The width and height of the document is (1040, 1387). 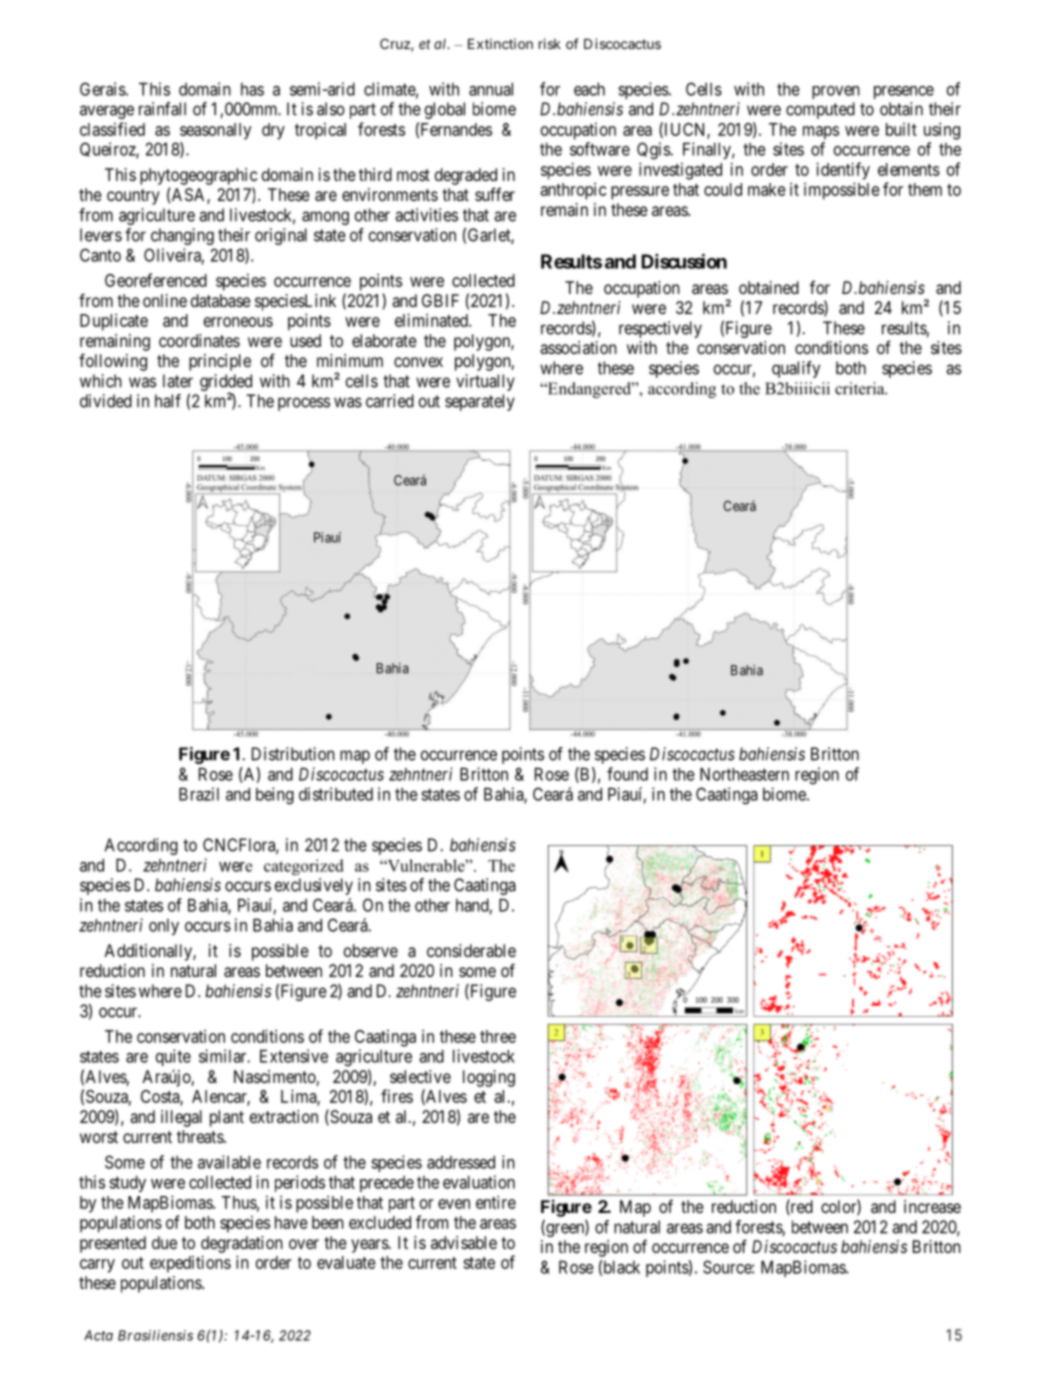 I want to click on Northeastern, so click(x=744, y=774).
